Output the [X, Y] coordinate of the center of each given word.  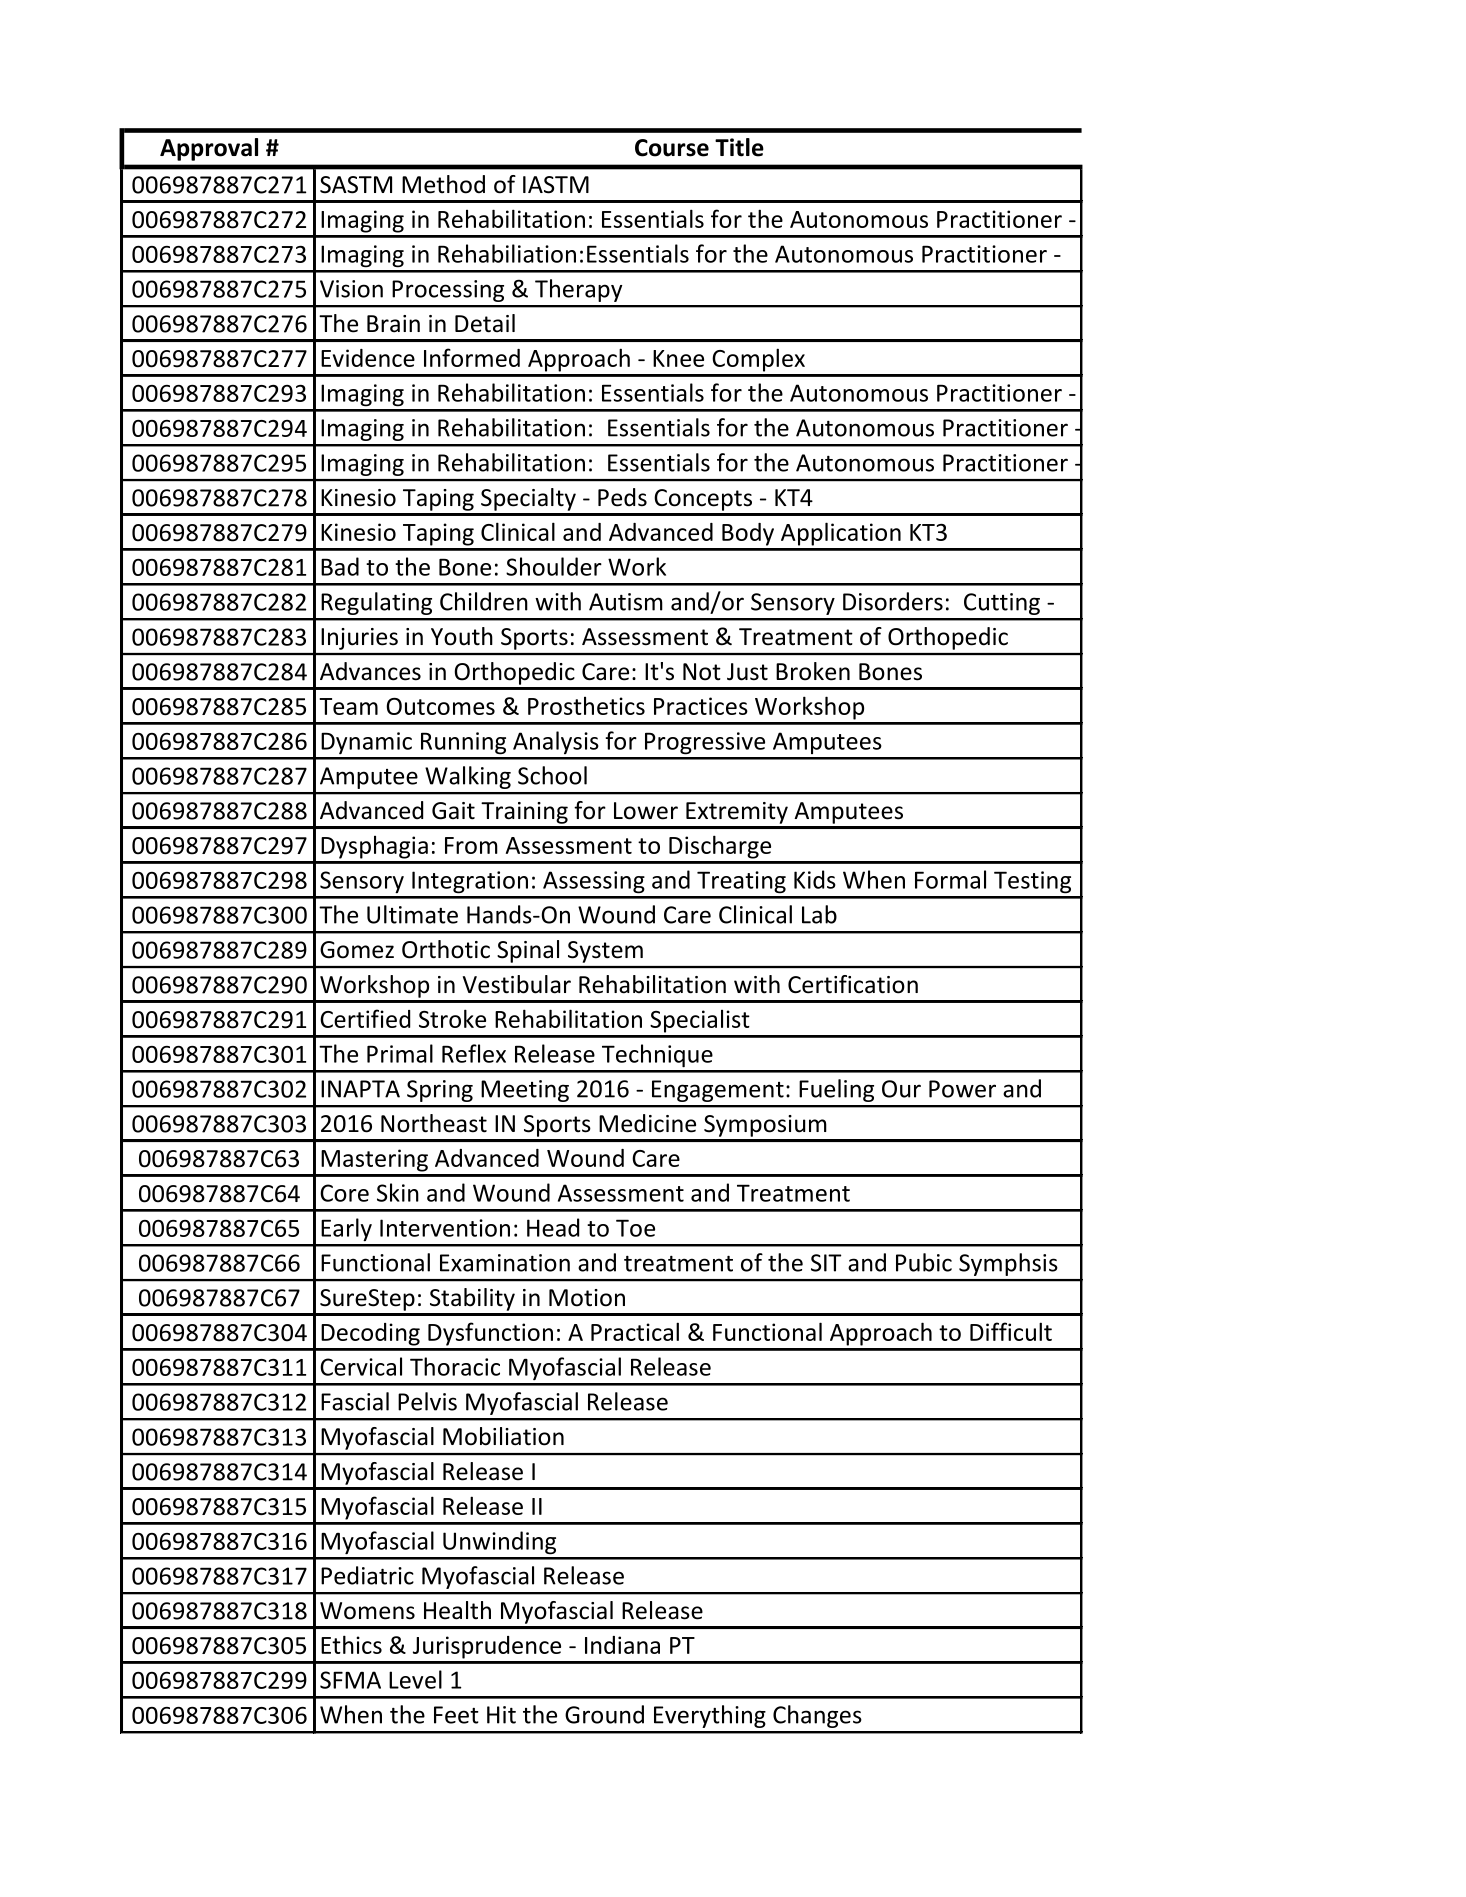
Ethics [351, 1644]
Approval [209, 149]
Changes [817, 1716]
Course [672, 148]
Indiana [622, 1645]
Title [739, 147]
